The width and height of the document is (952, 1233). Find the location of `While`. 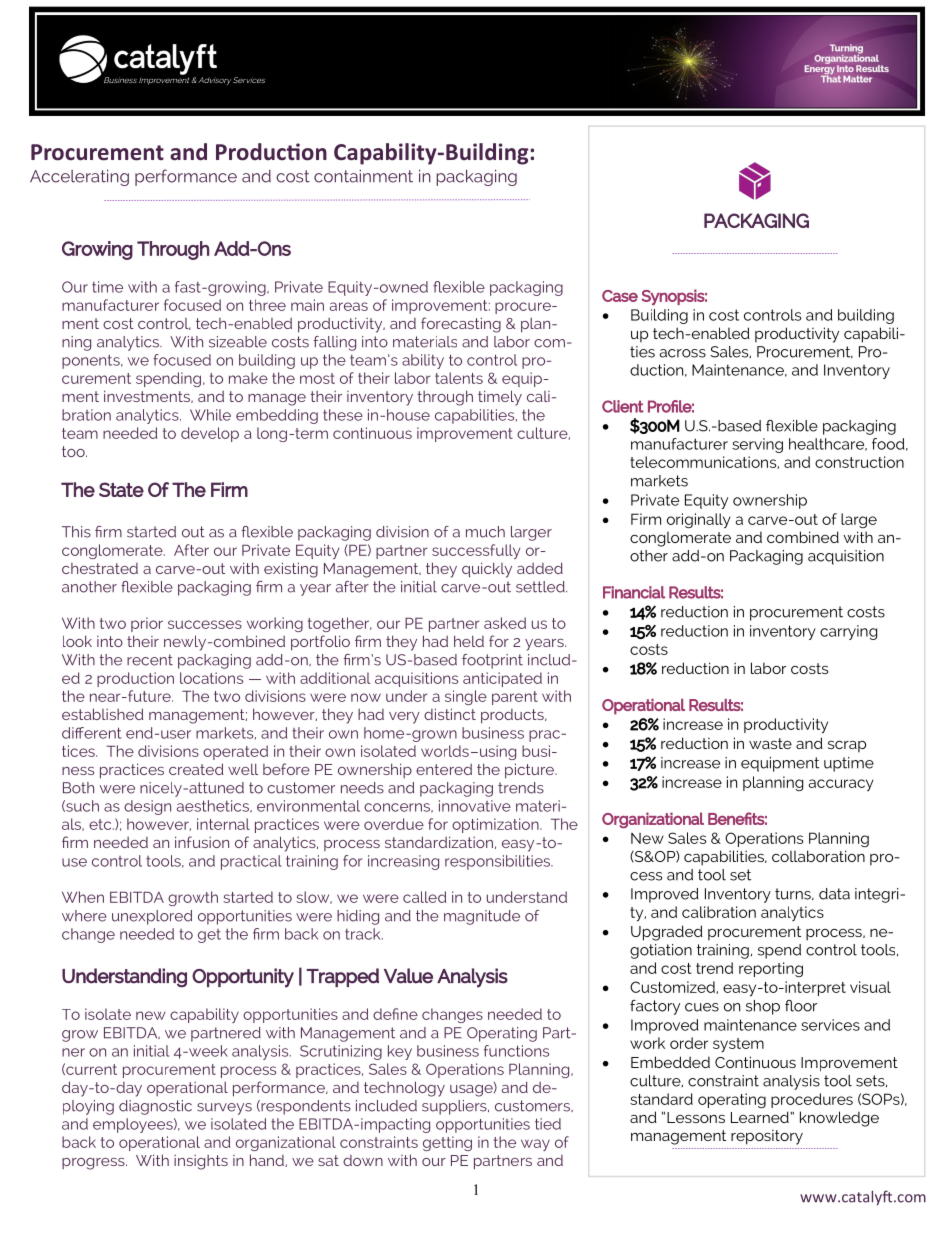

While is located at coordinates (210, 415).
